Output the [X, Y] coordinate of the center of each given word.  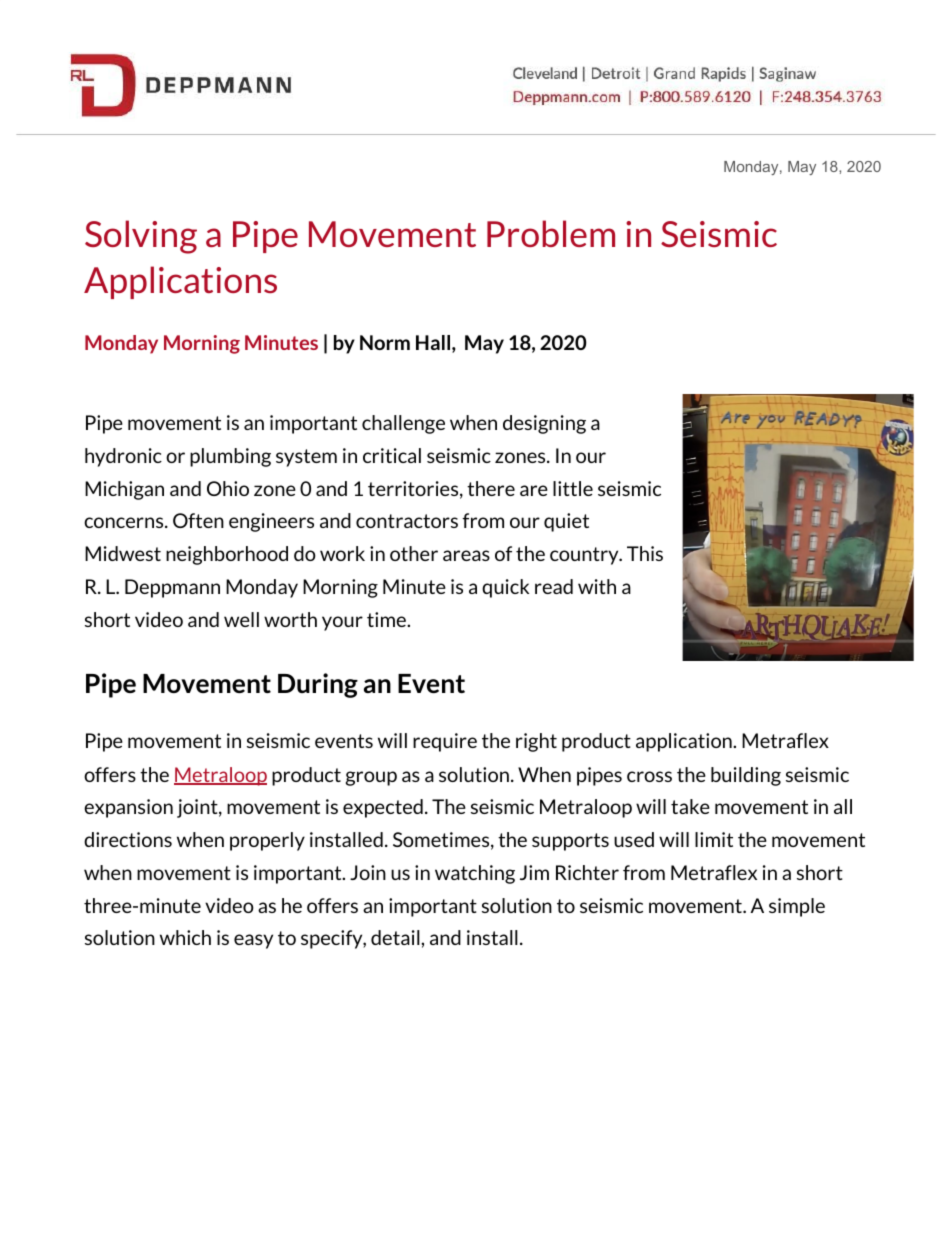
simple [797, 907]
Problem [551, 233]
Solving [141, 237]
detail [396, 937]
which [185, 937]
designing [544, 424]
